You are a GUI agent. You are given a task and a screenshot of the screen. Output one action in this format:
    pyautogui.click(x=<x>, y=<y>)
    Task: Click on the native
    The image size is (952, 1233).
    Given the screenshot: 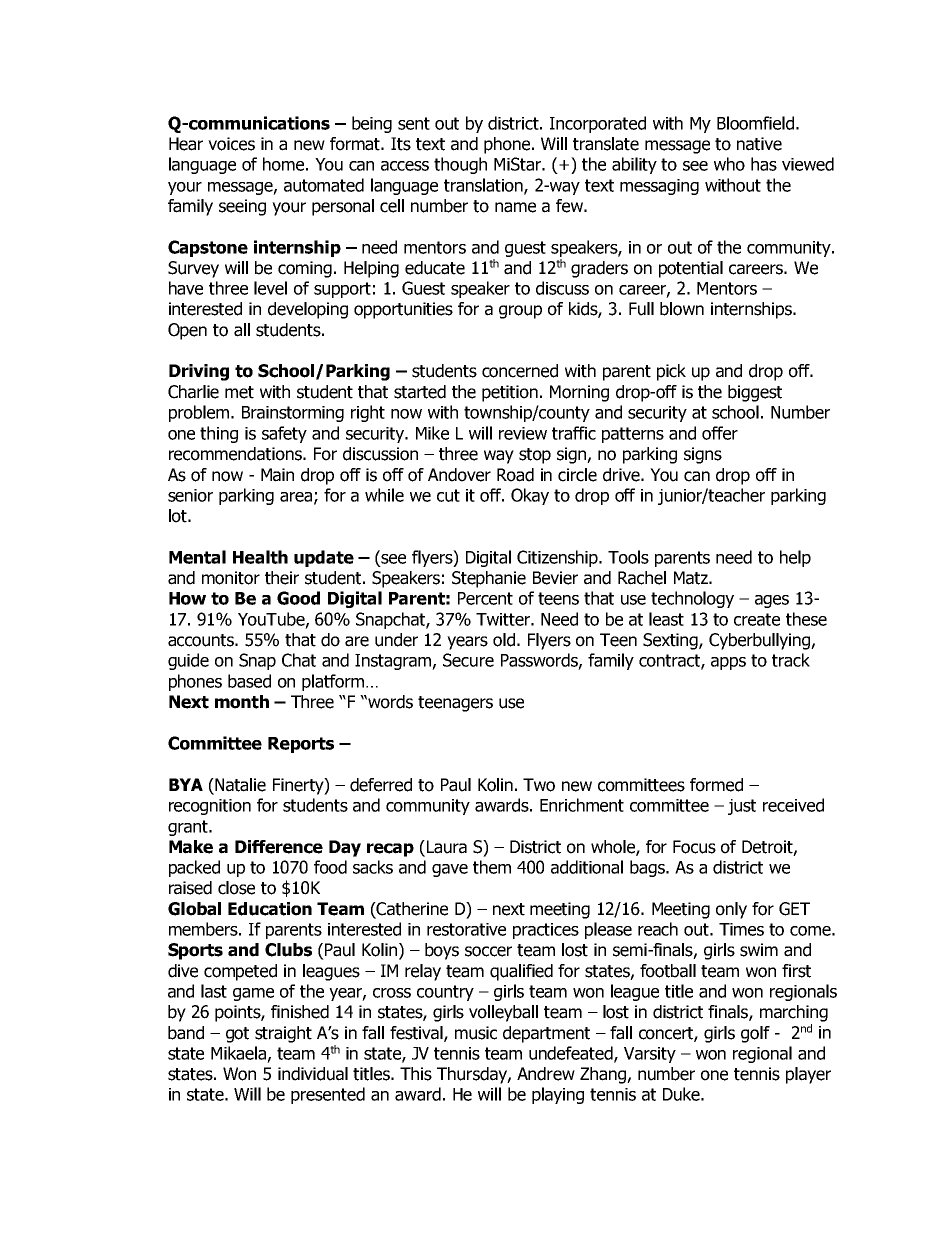 What is the action you would take?
    pyautogui.click(x=759, y=144)
